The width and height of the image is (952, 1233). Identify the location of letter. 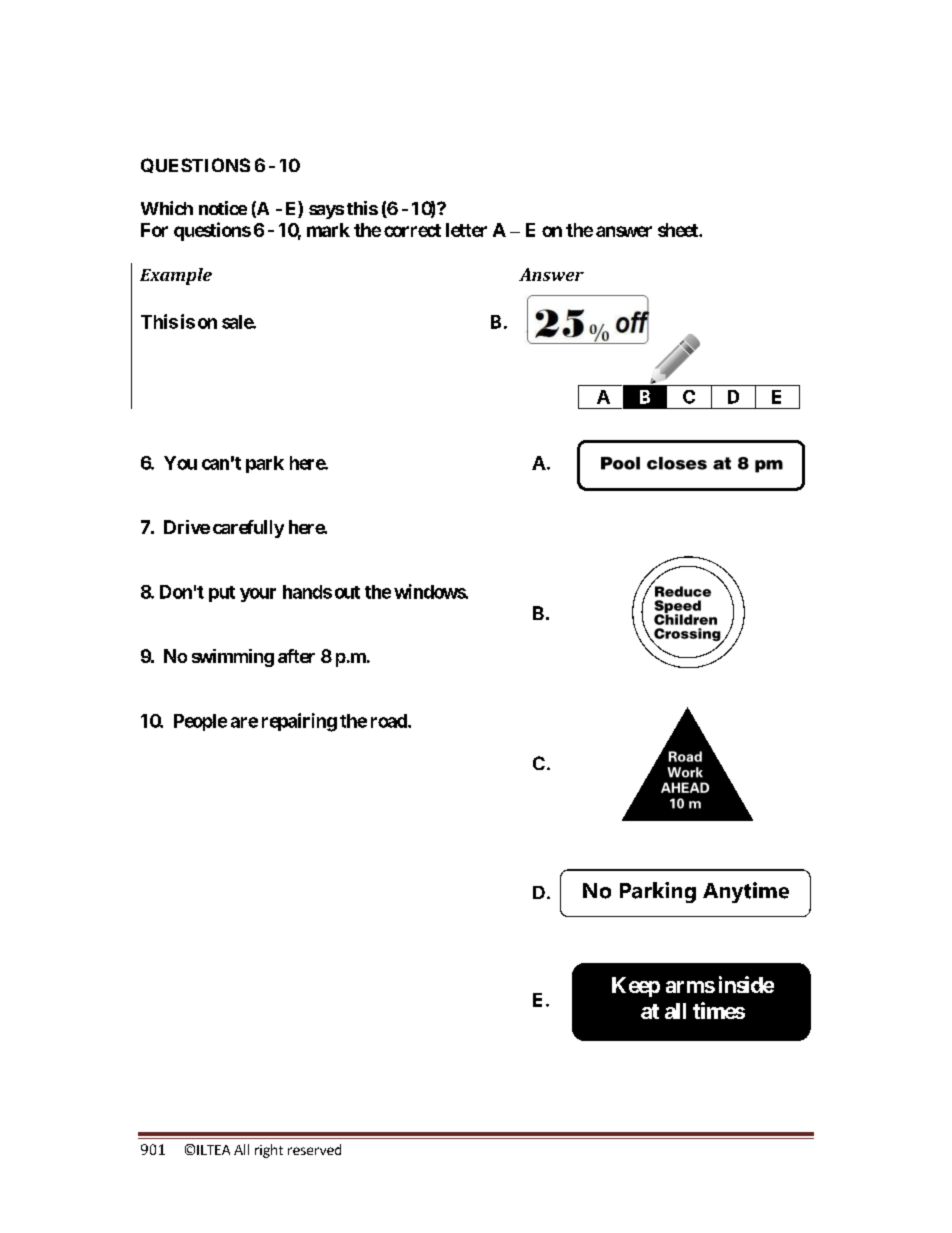
(466, 230).
